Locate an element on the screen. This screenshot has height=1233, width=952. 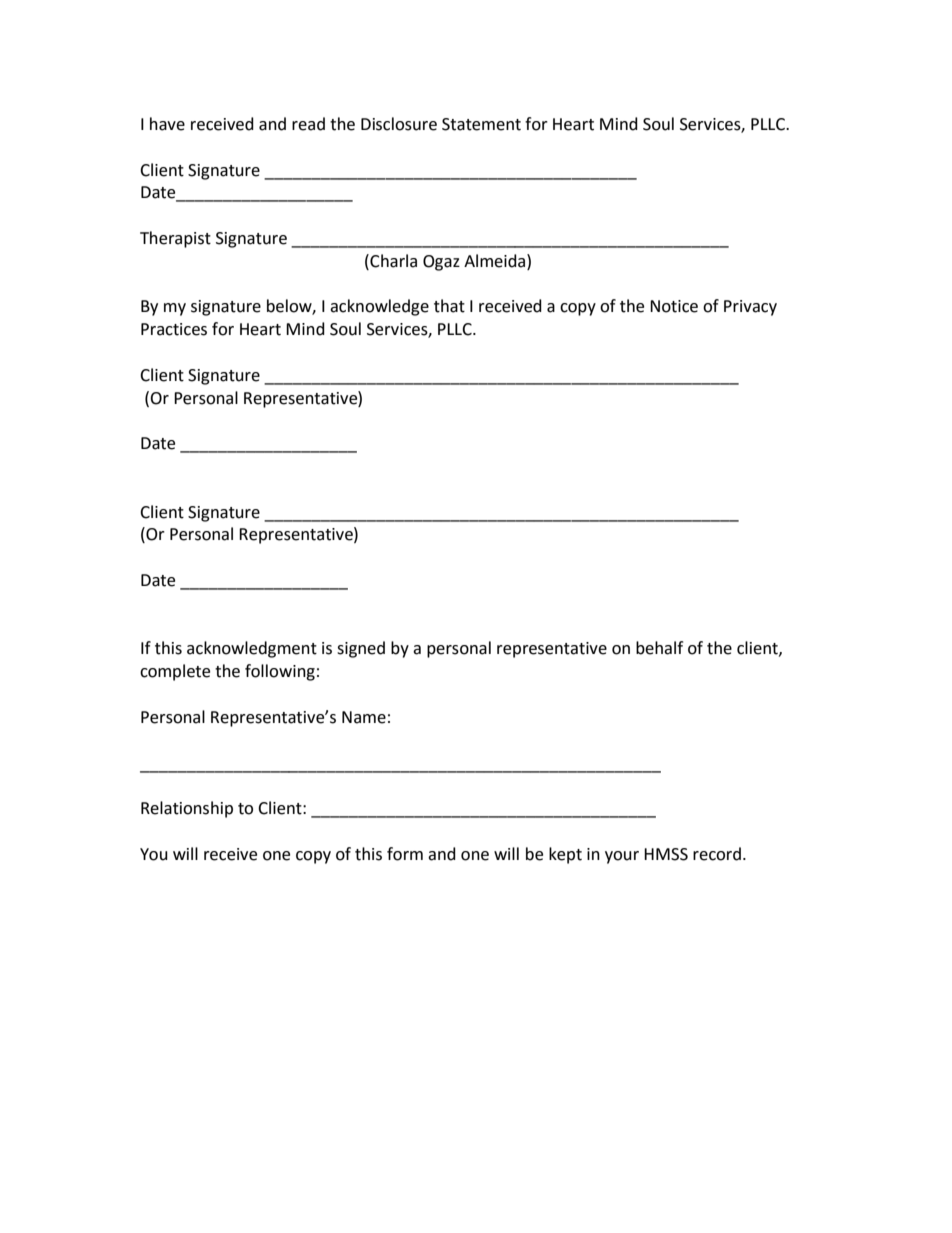
signed is located at coordinates (361, 649).
